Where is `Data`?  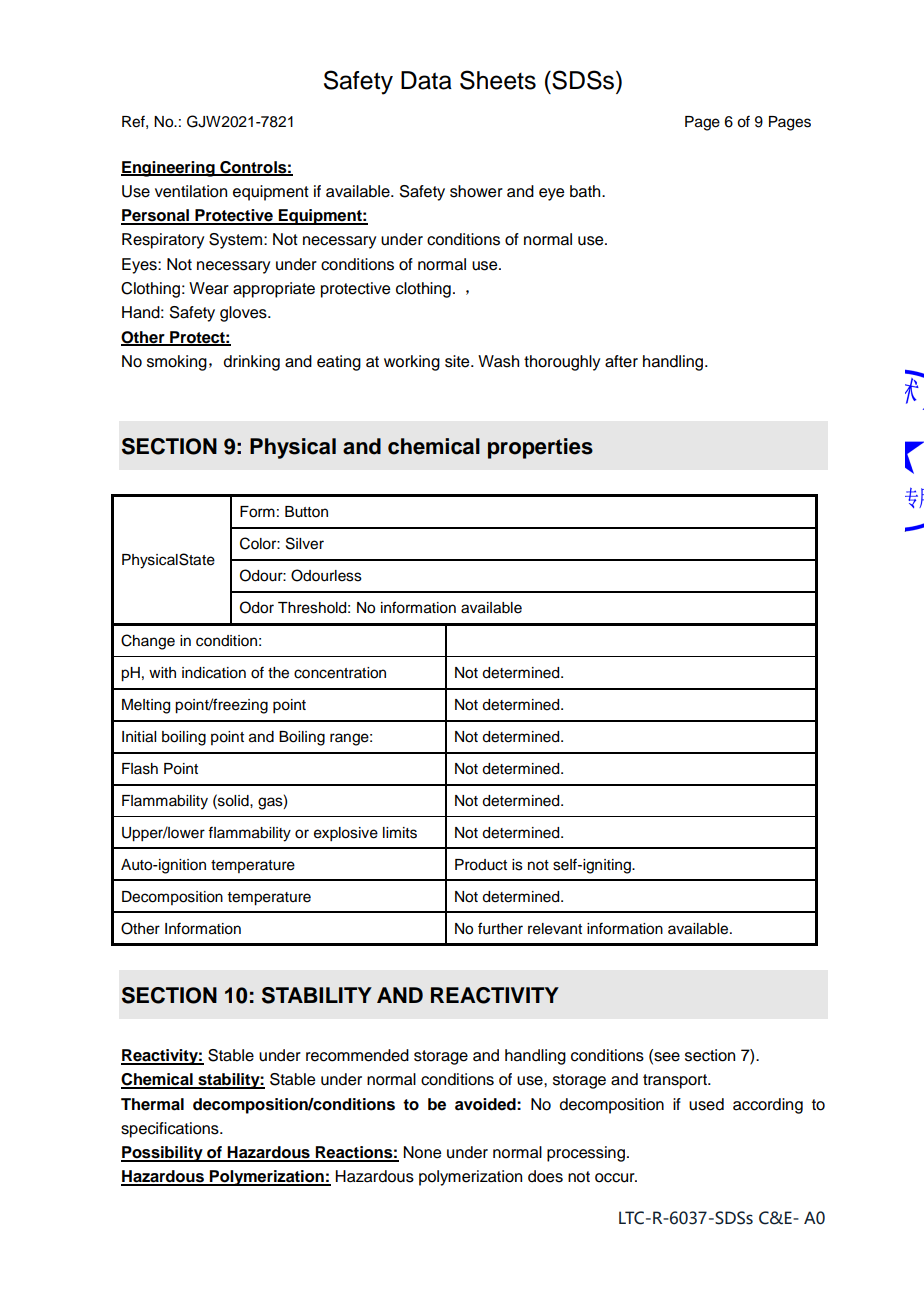 Data is located at coordinates (426, 80).
